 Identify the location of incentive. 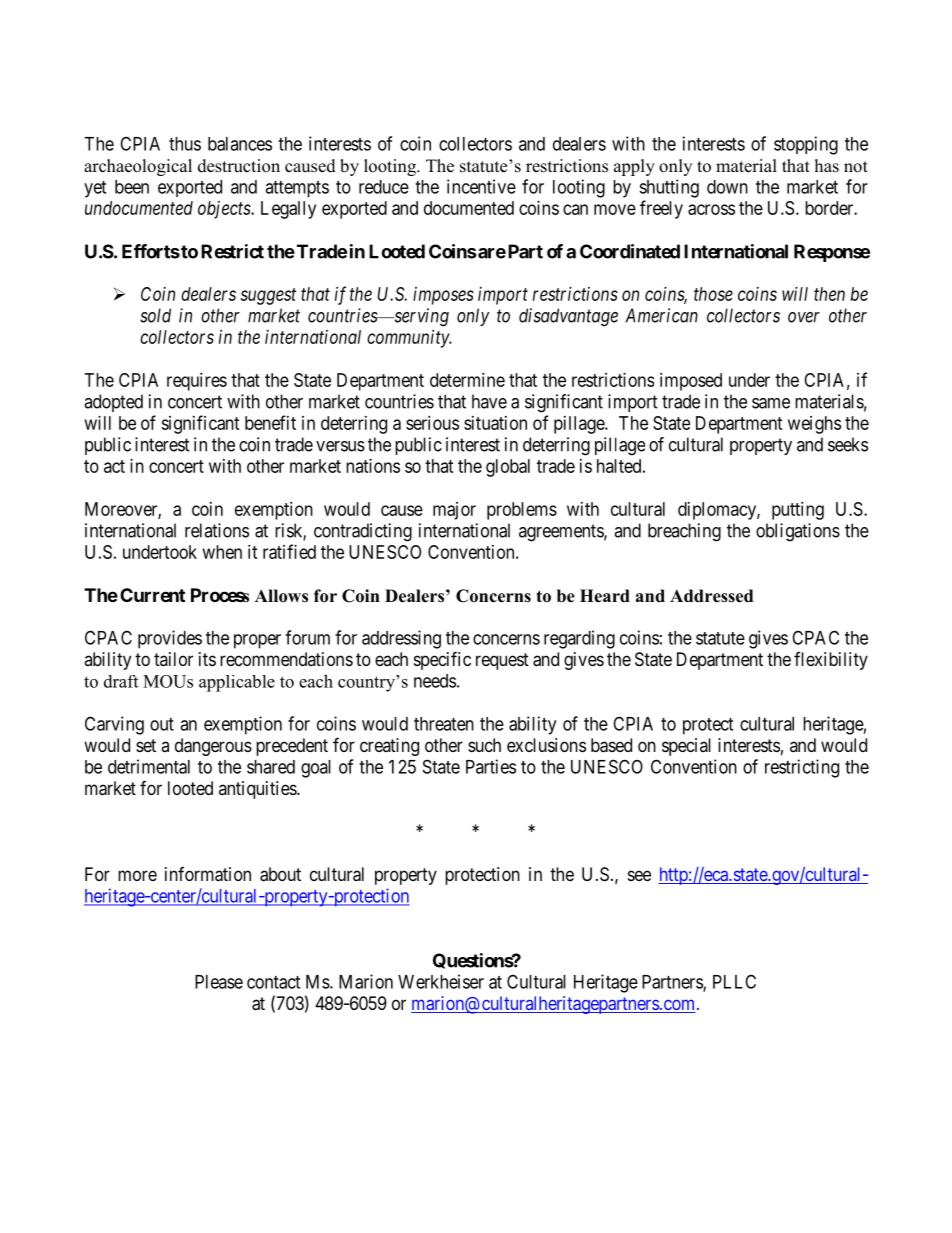
(481, 186).
